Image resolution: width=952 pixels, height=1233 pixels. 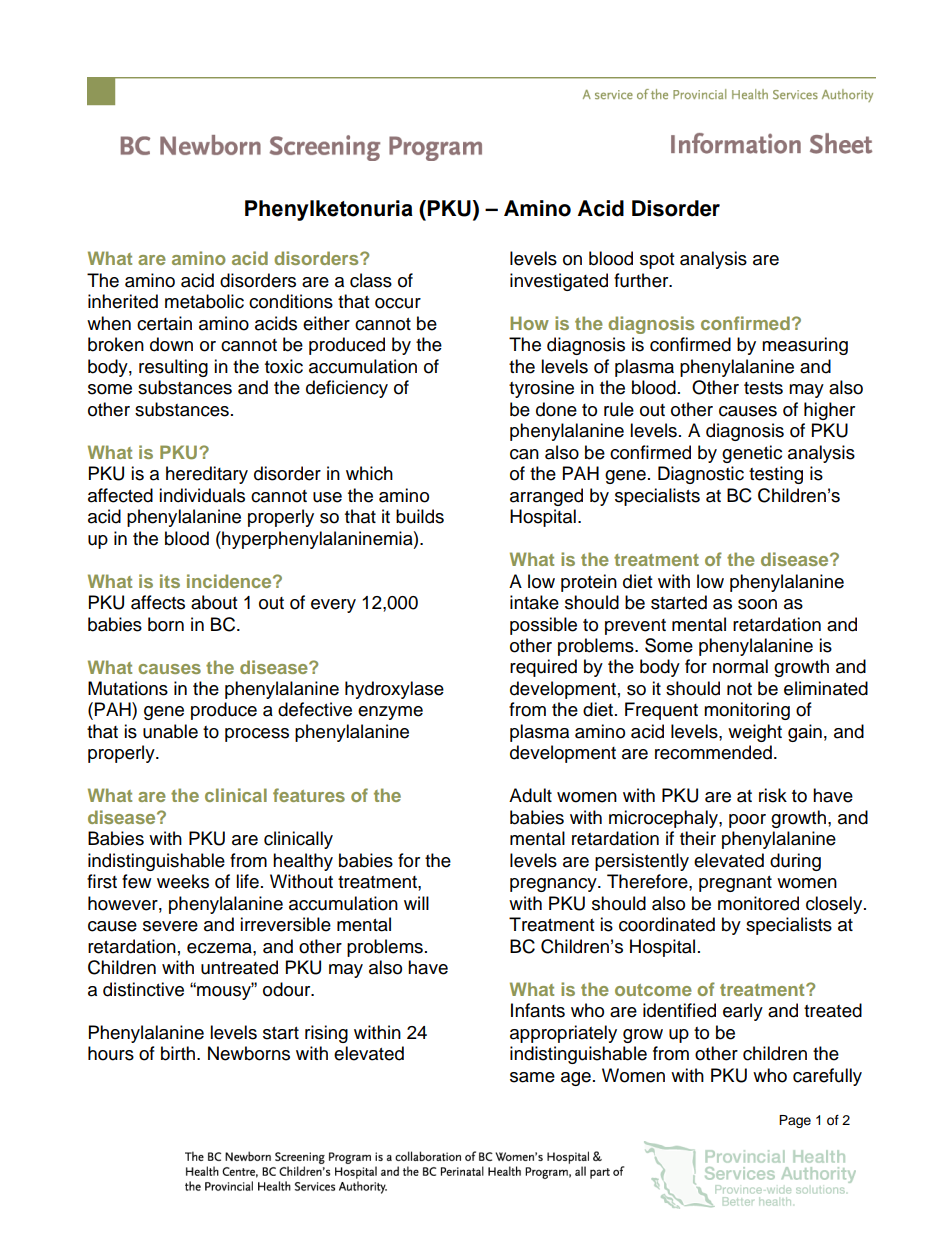 I want to click on birth, so click(x=179, y=1053).
